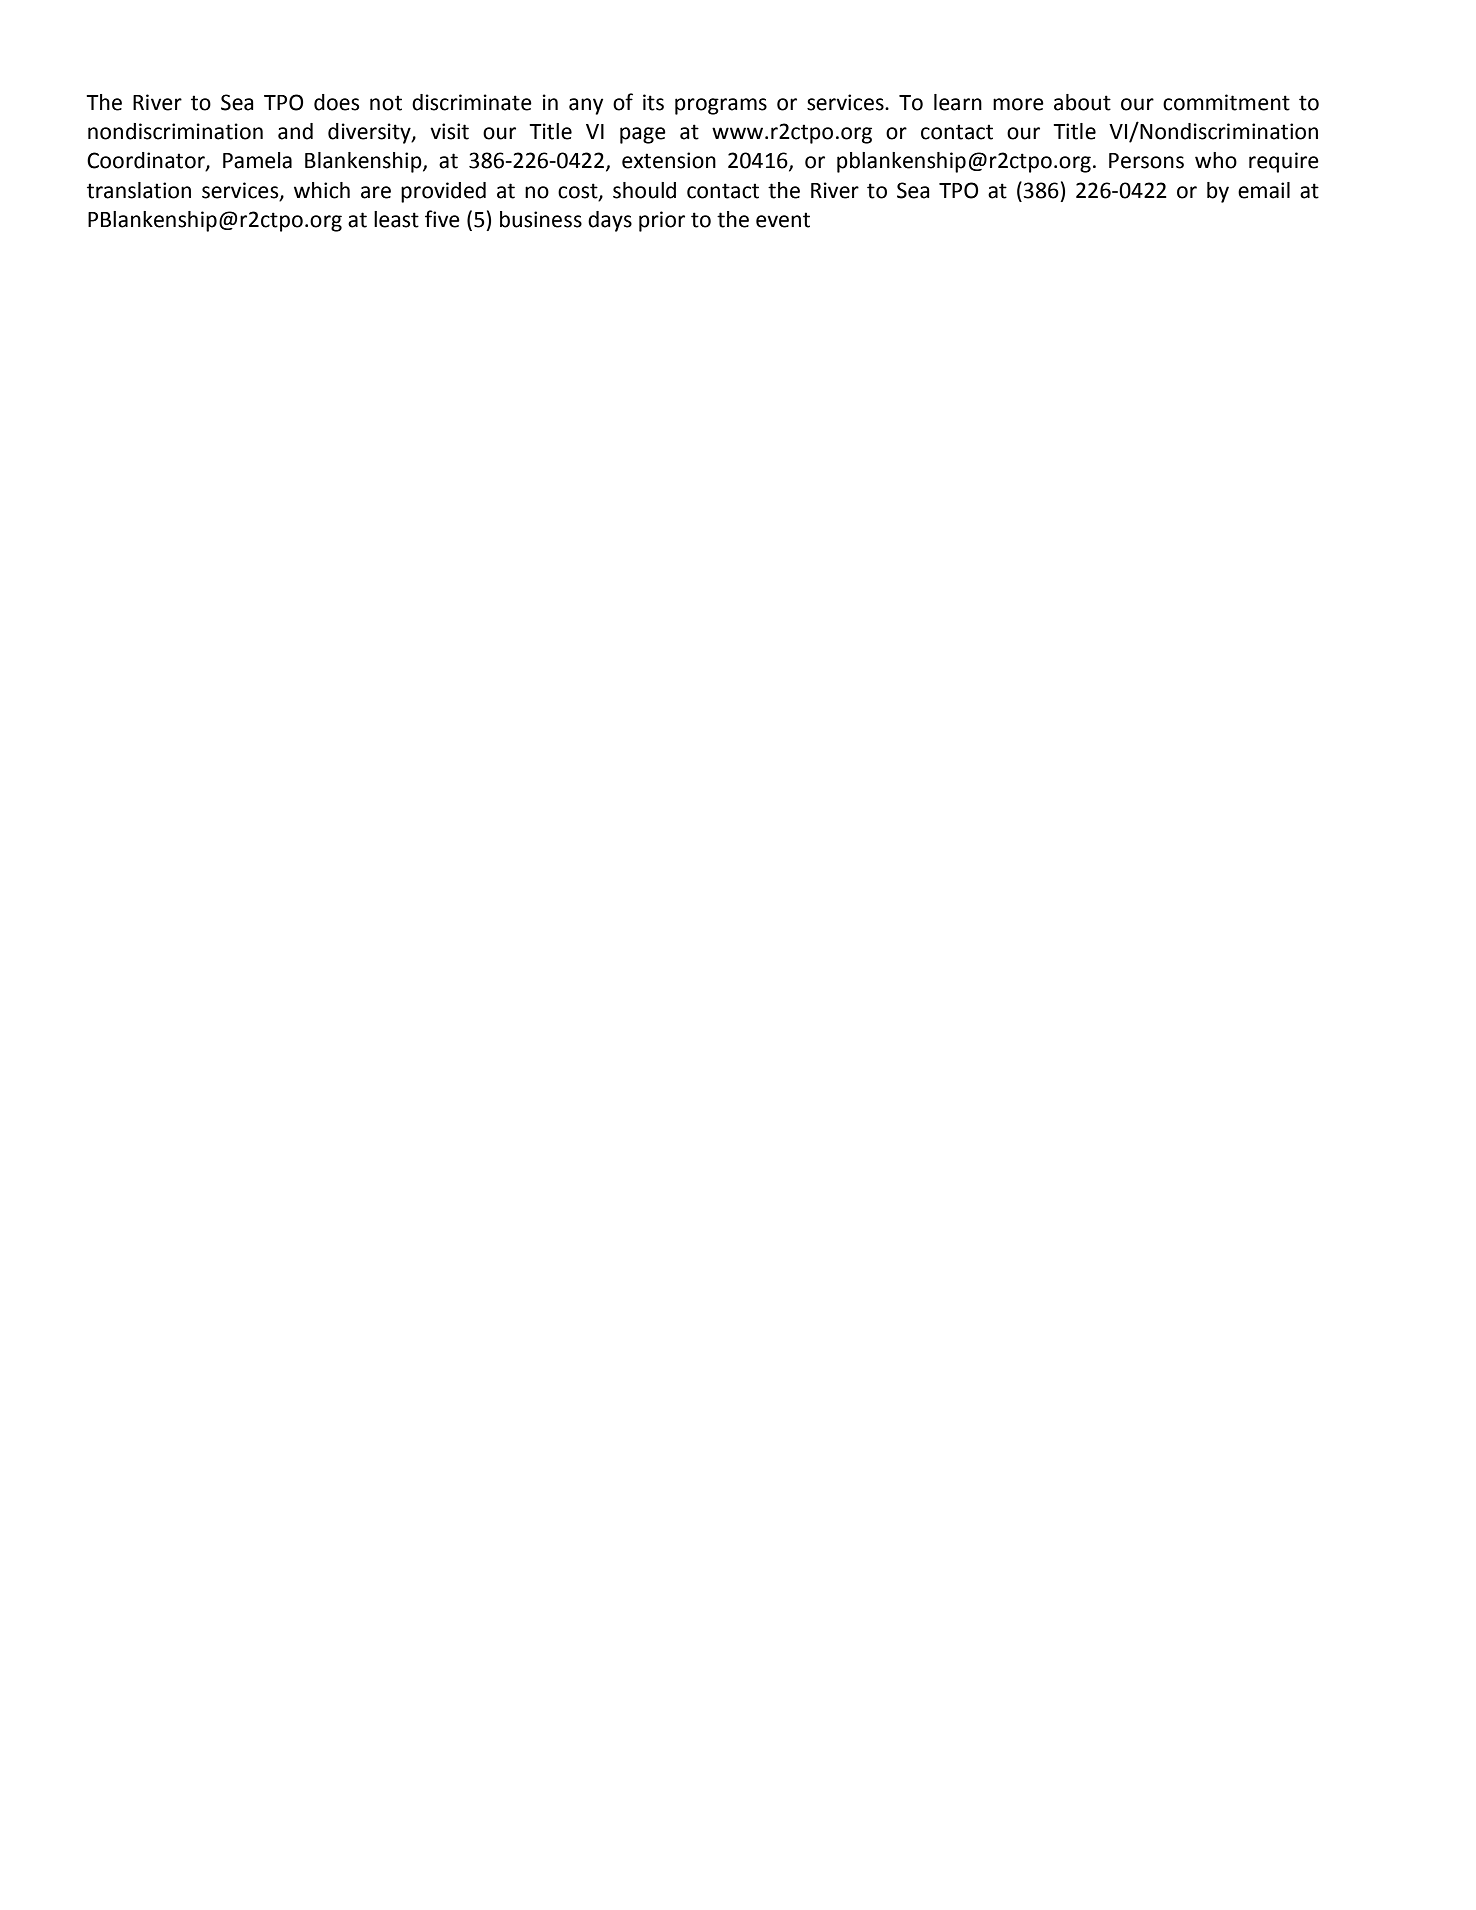 The height and width of the screenshot is (1910, 1476). What do you see at coordinates (336, 102) in the screenshot?
I see `does` at bounding box center [336, 102].
